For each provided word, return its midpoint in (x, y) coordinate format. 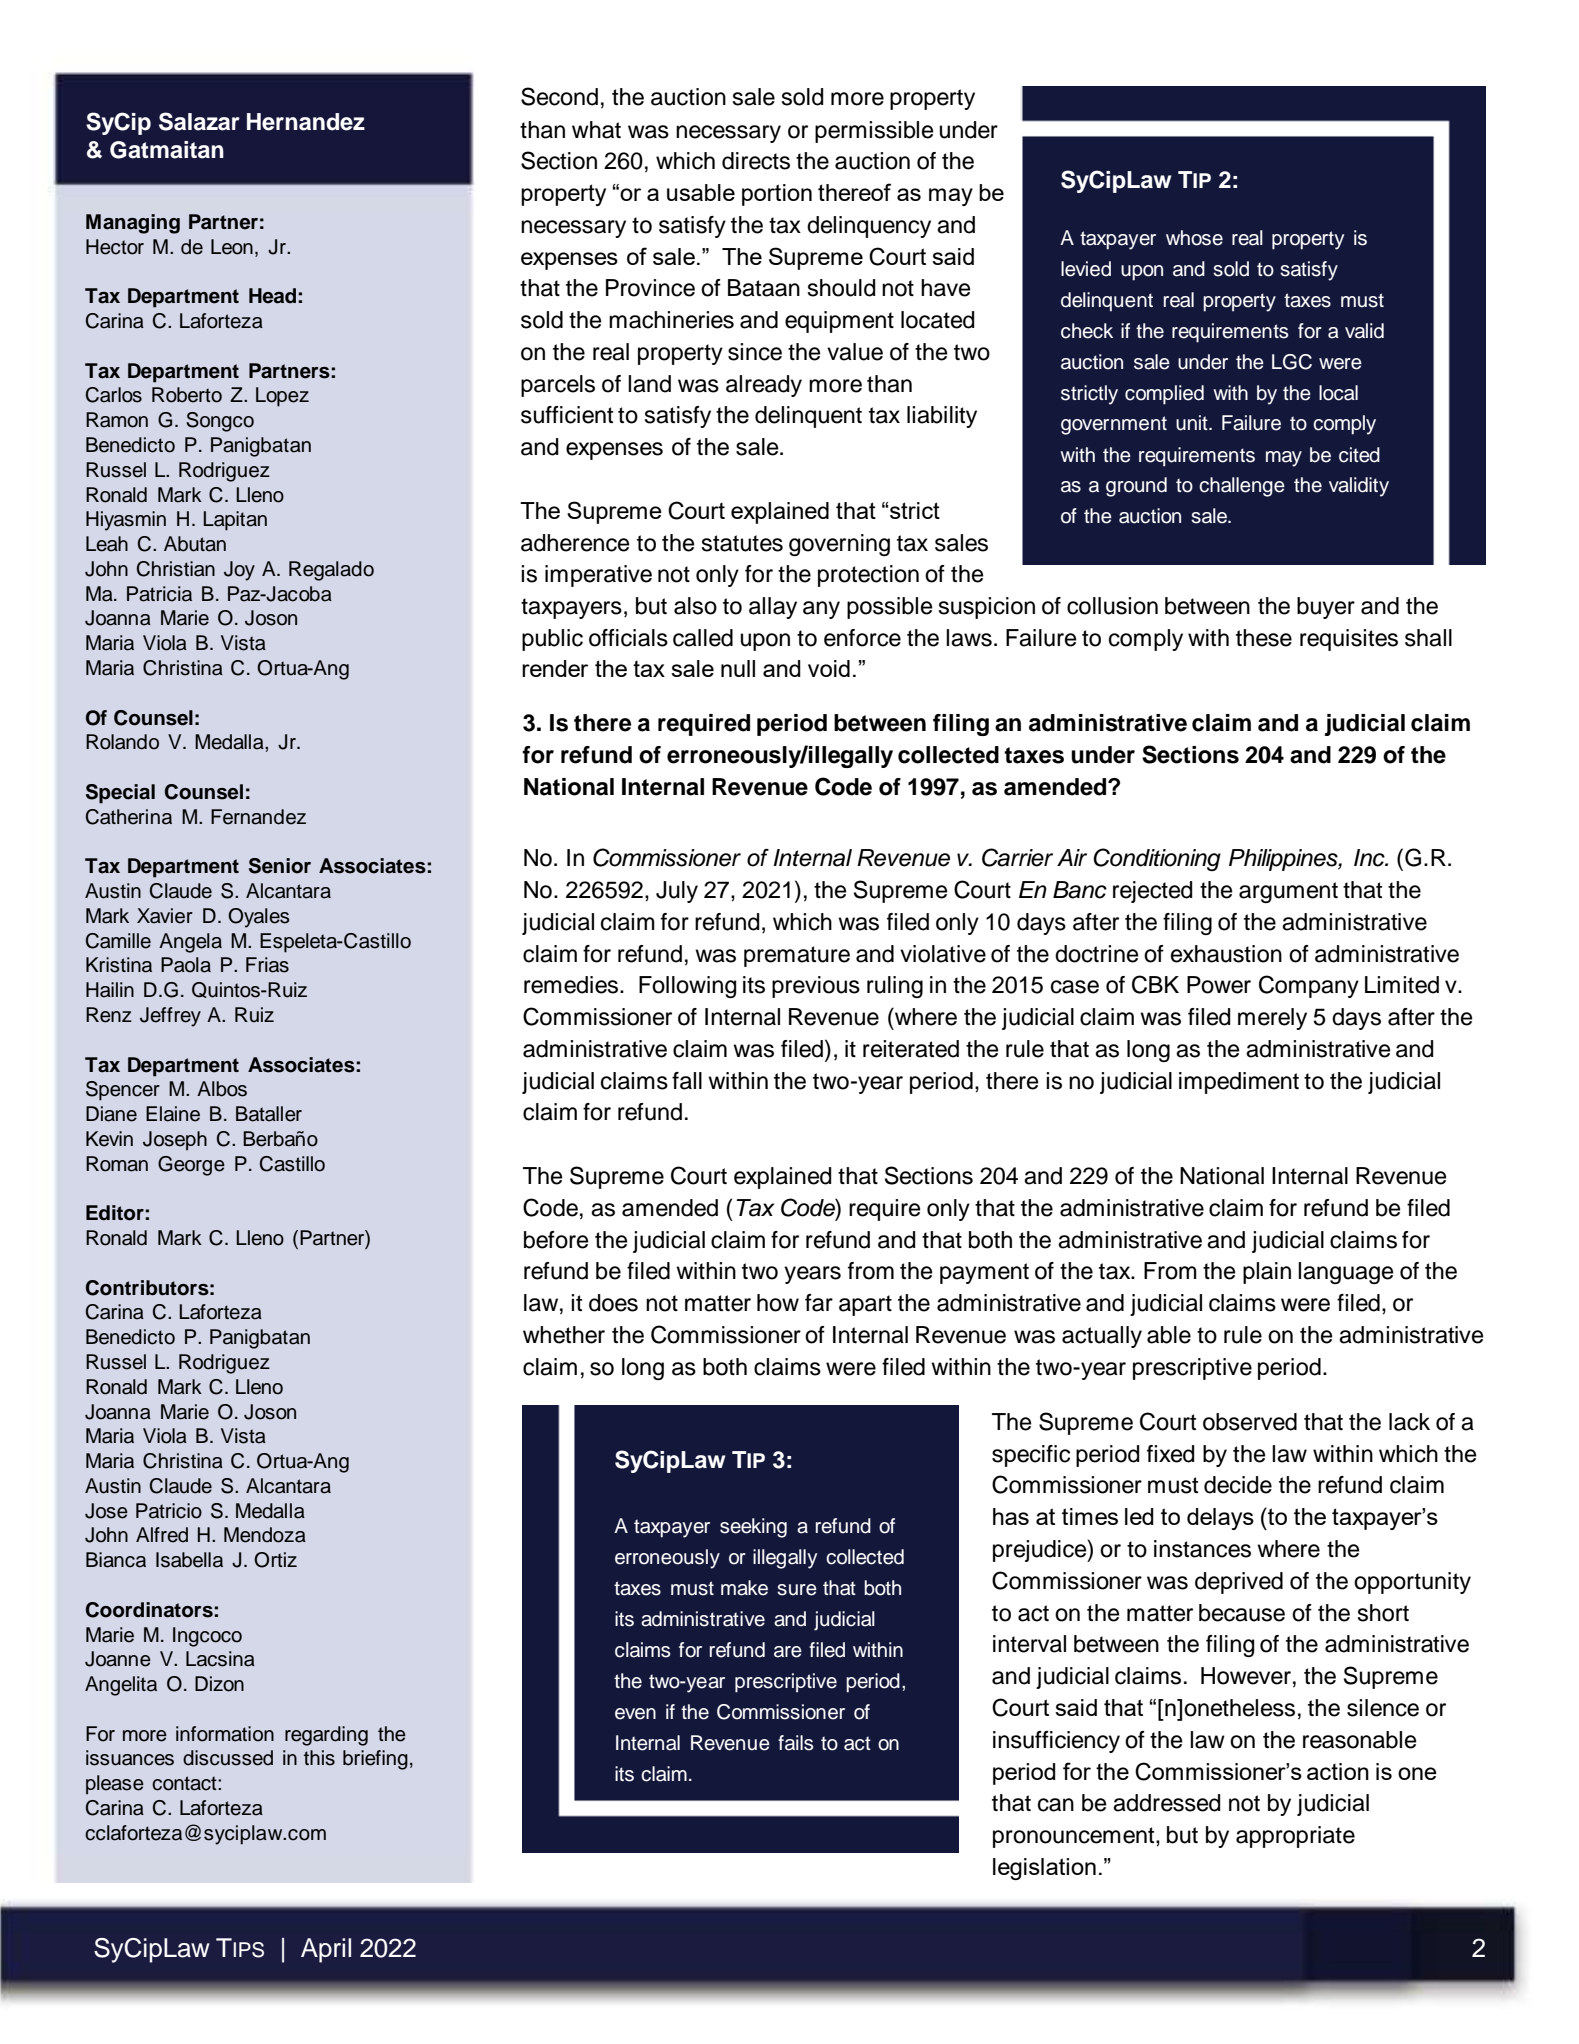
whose (1194, 238)
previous (816, 987)
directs (756, 161)
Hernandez (306, 122)
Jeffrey (170, 1017)
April (326, 1950)
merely (1272, 1019)
